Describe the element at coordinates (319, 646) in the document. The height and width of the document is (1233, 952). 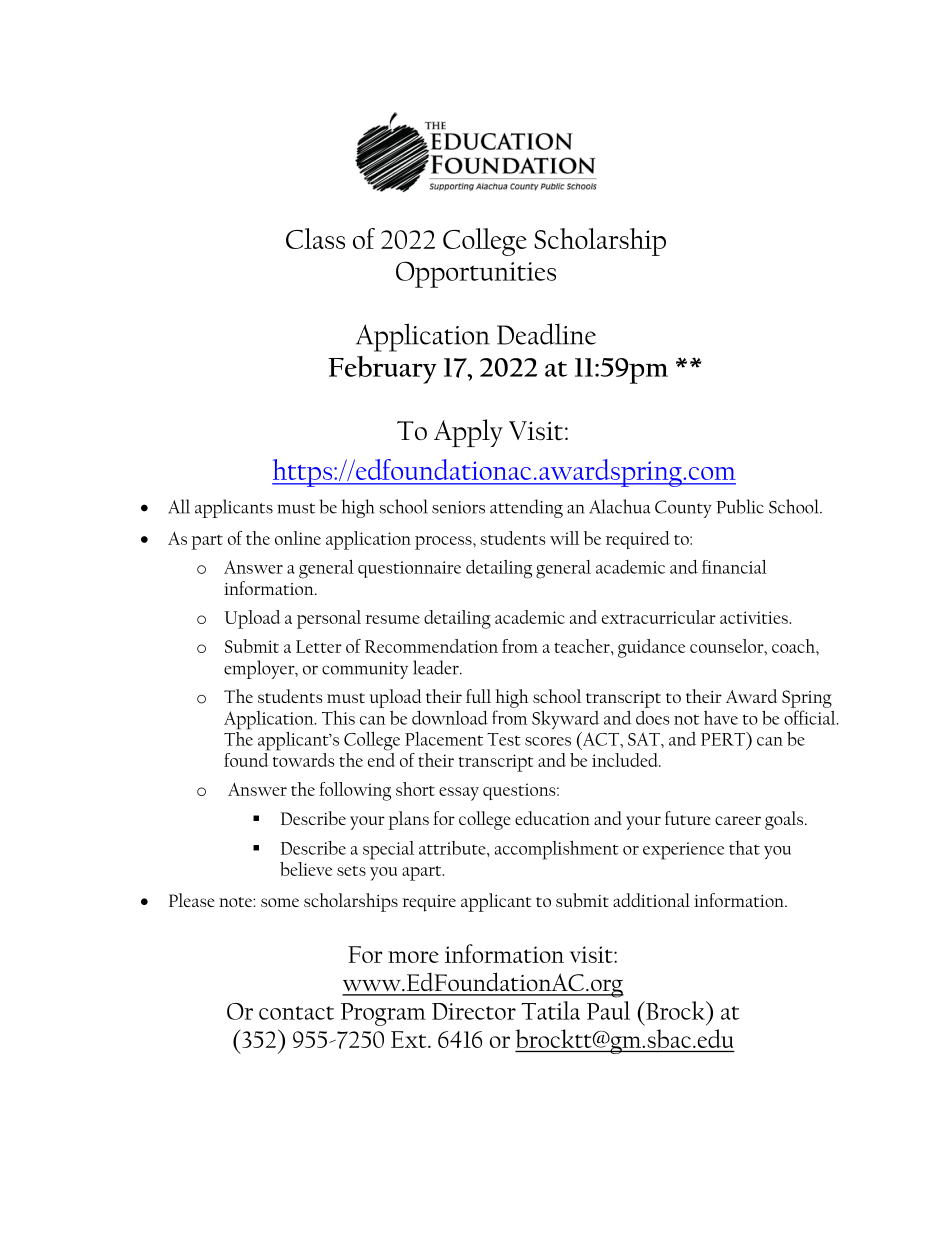
I see `Letter` at that location.
